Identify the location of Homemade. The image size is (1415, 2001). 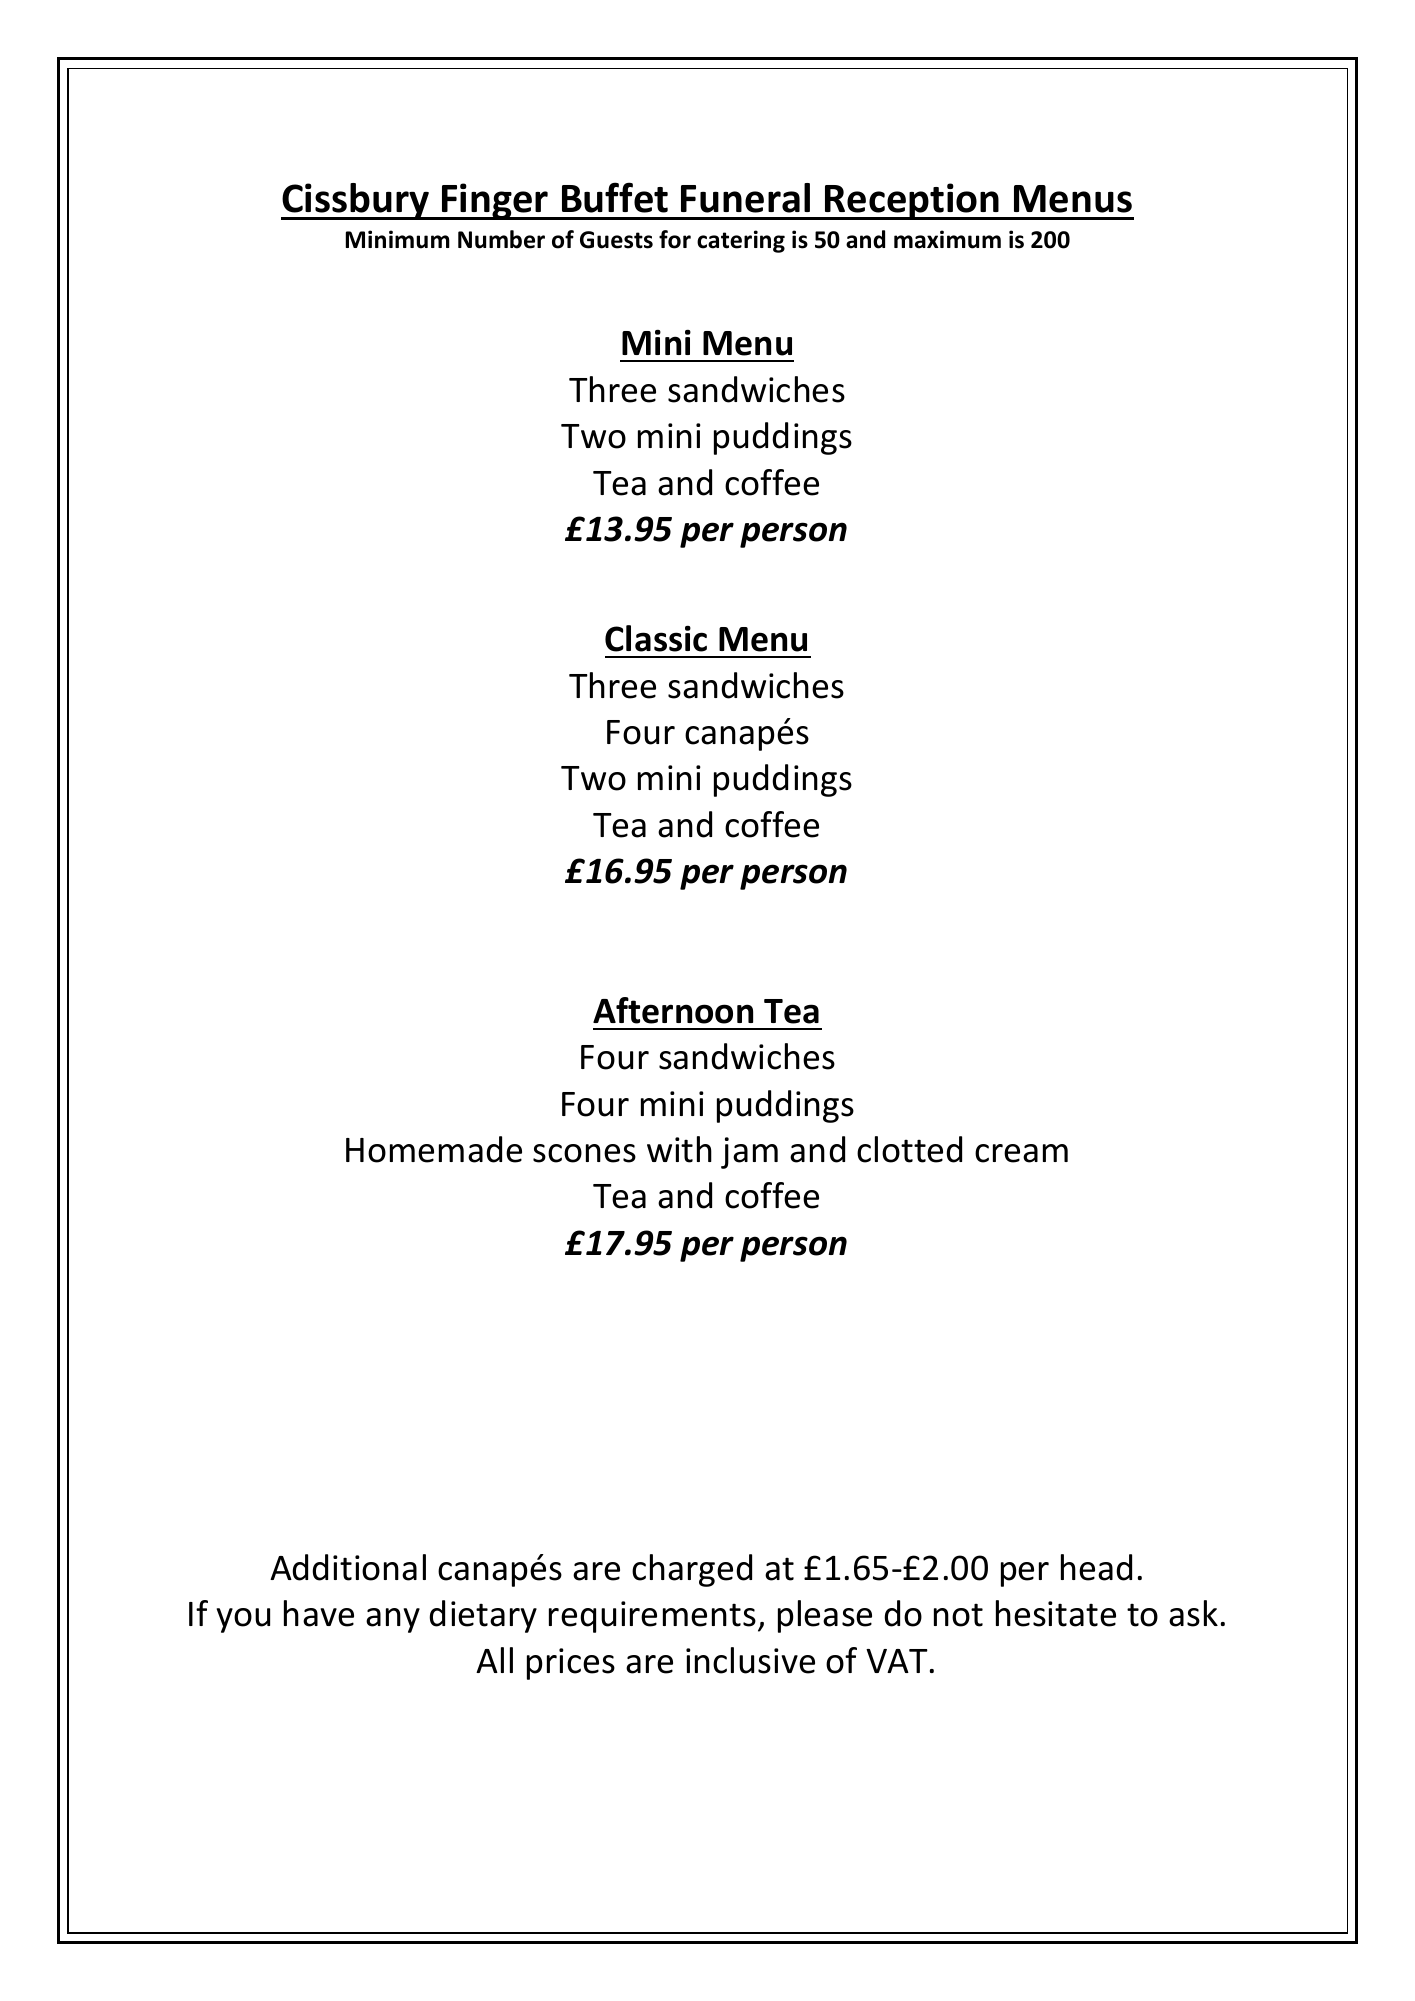
(434, 1149).
